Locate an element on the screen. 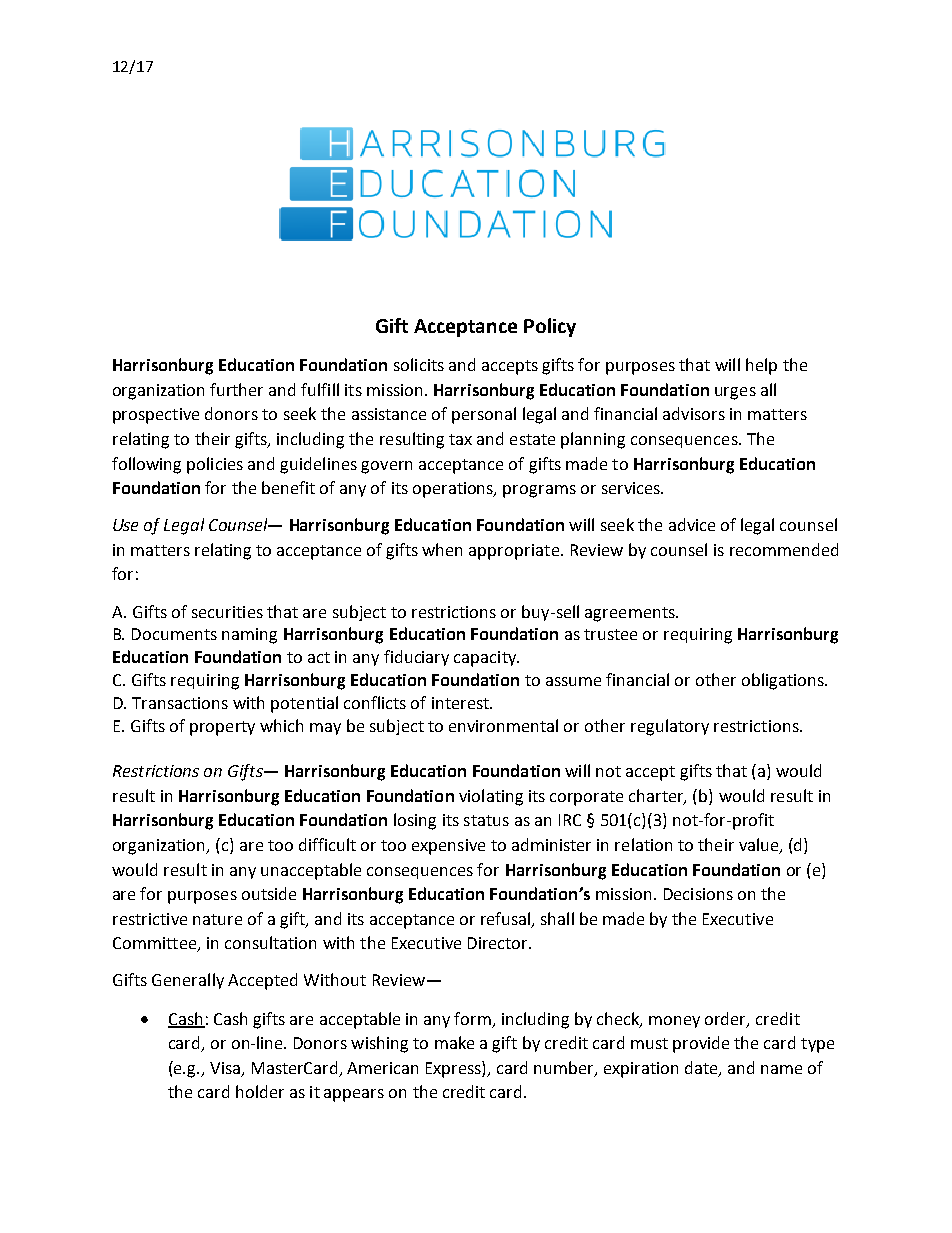  Decisions is located at coordinates (698, 894).
